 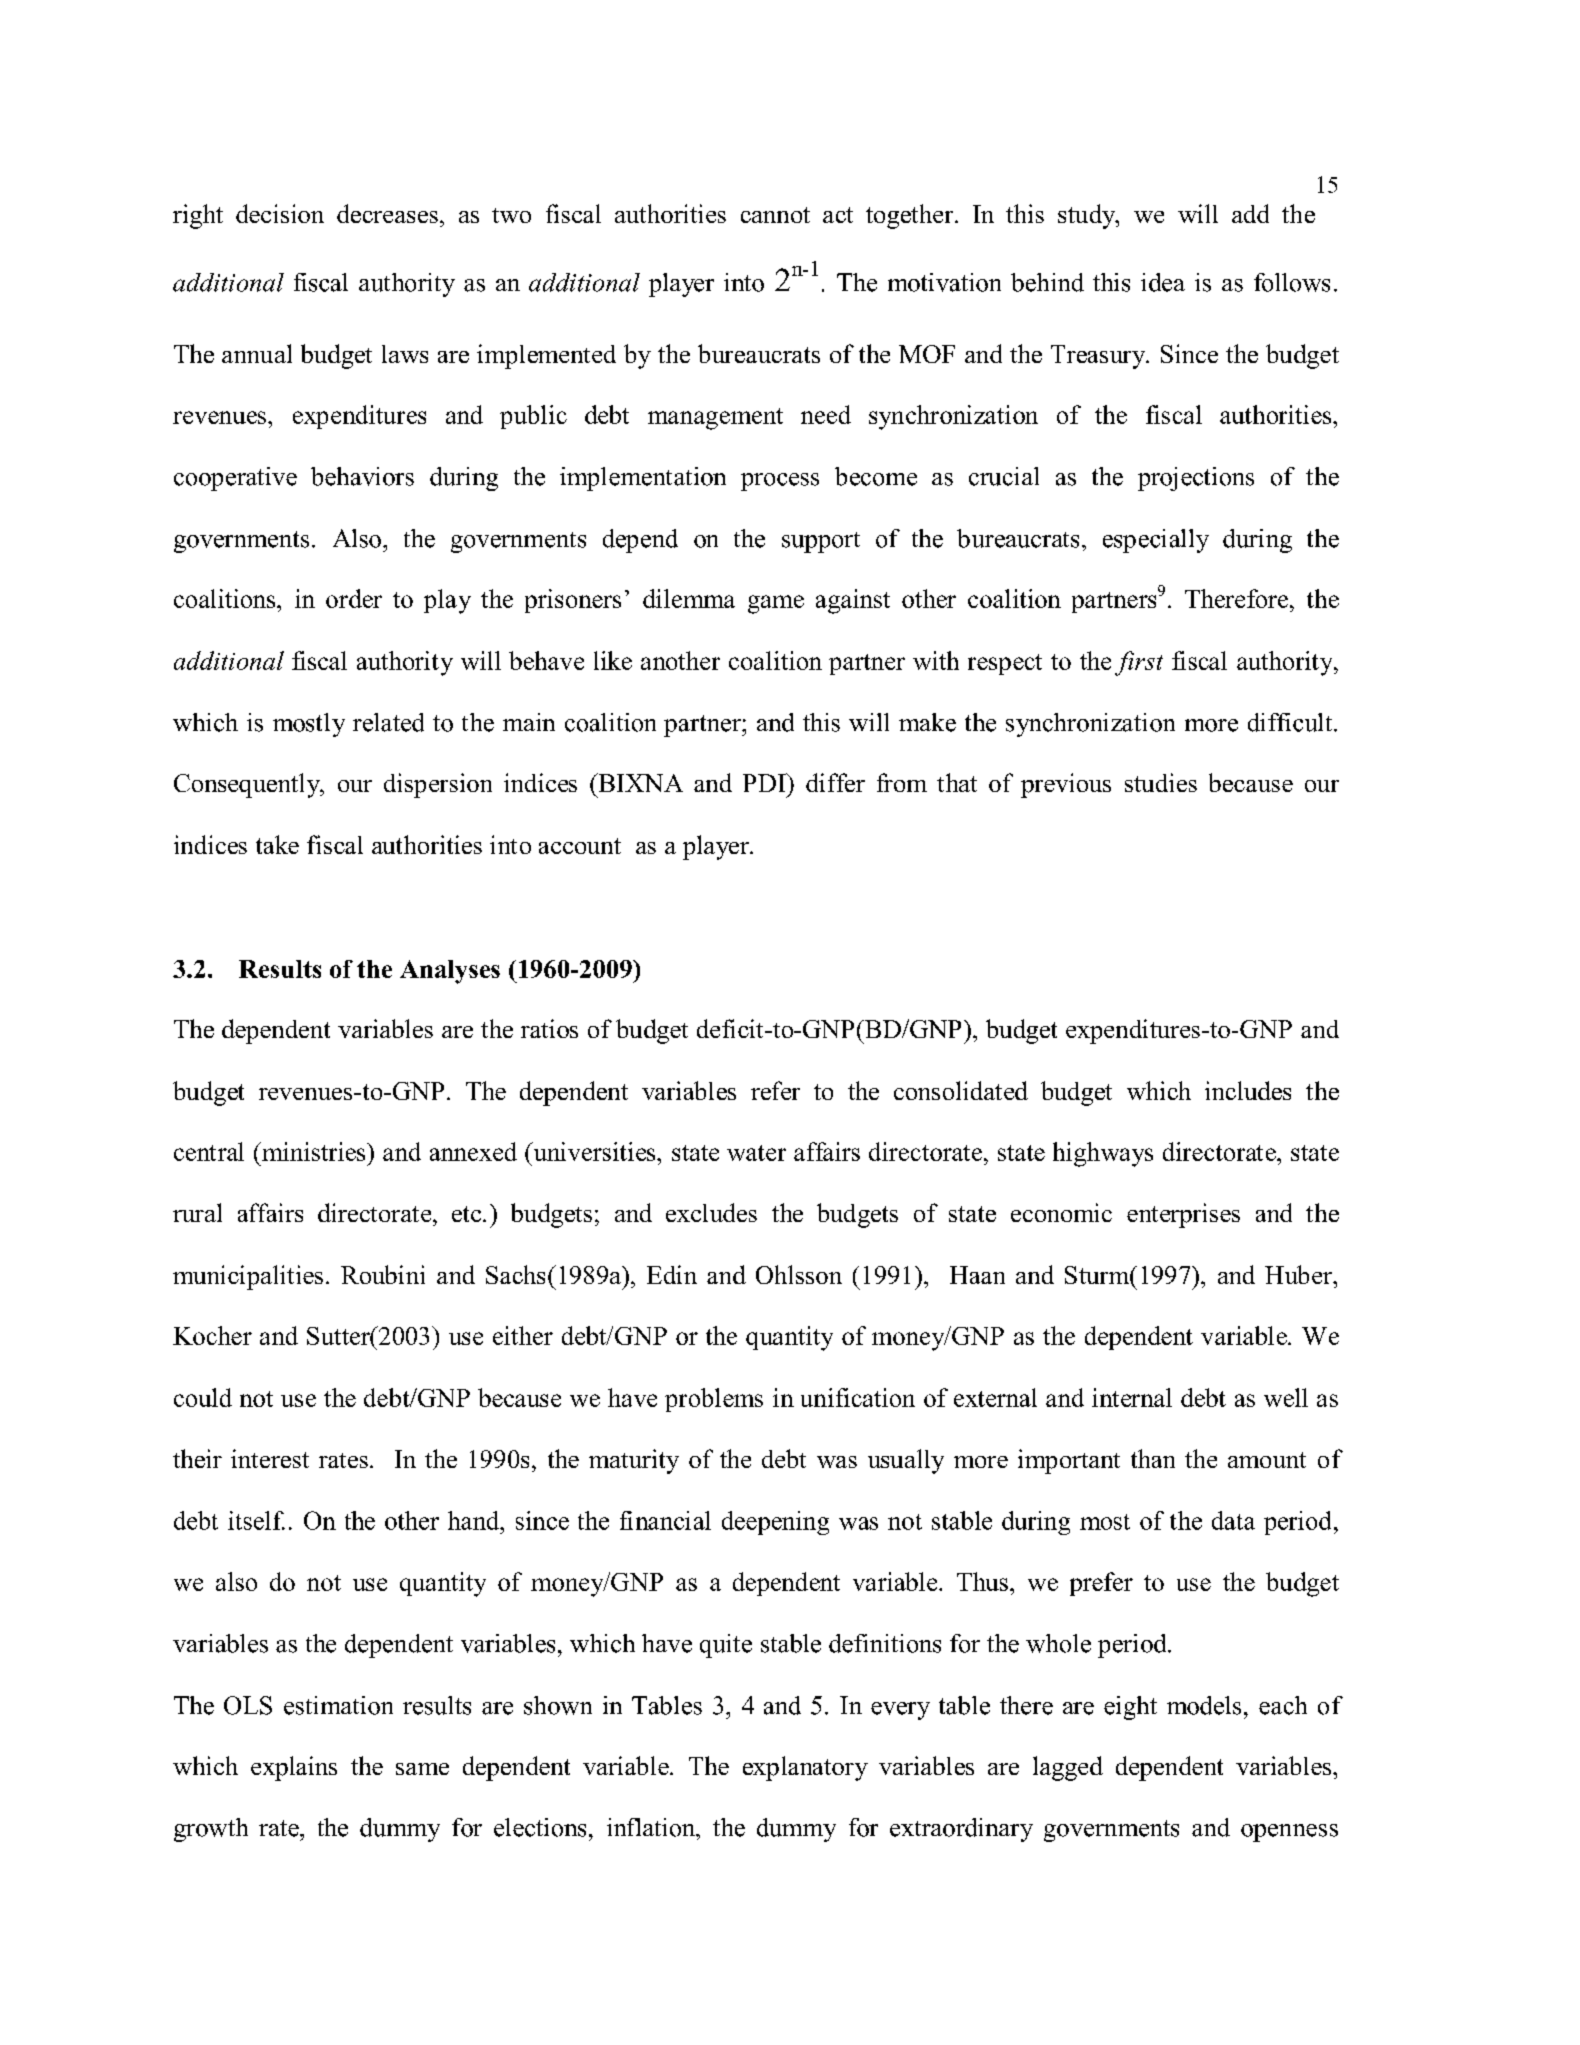 What do you see at coordinates (805, 1768) in the screenshot?
I see `explanatory` at bounding box center [805, 1768].
